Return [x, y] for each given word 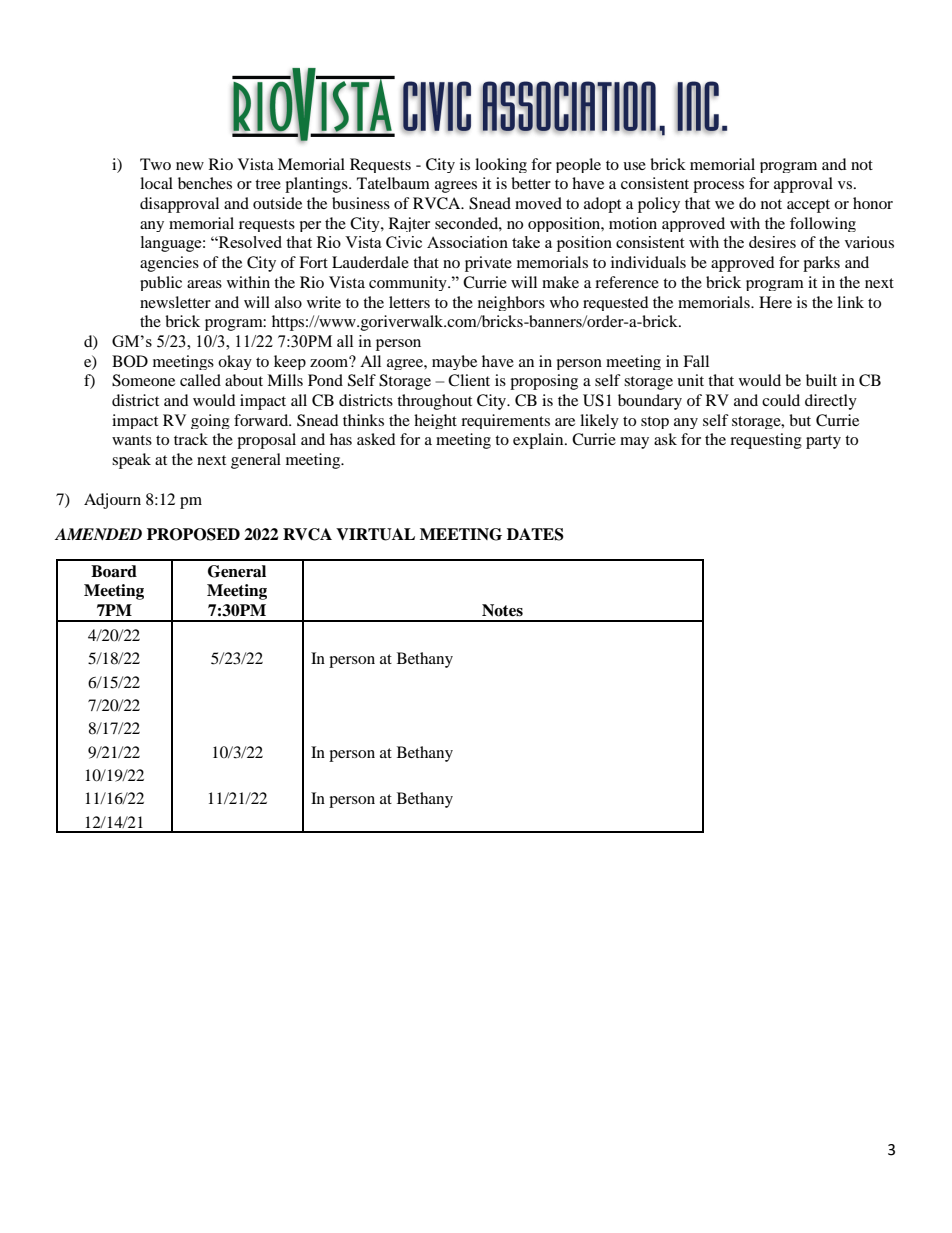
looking [501, 165]
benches [205, 183]
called [200, 380]
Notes [502, 610]
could [781, 400]
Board [114, 571]
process [718, 187]
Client [469, 380]
